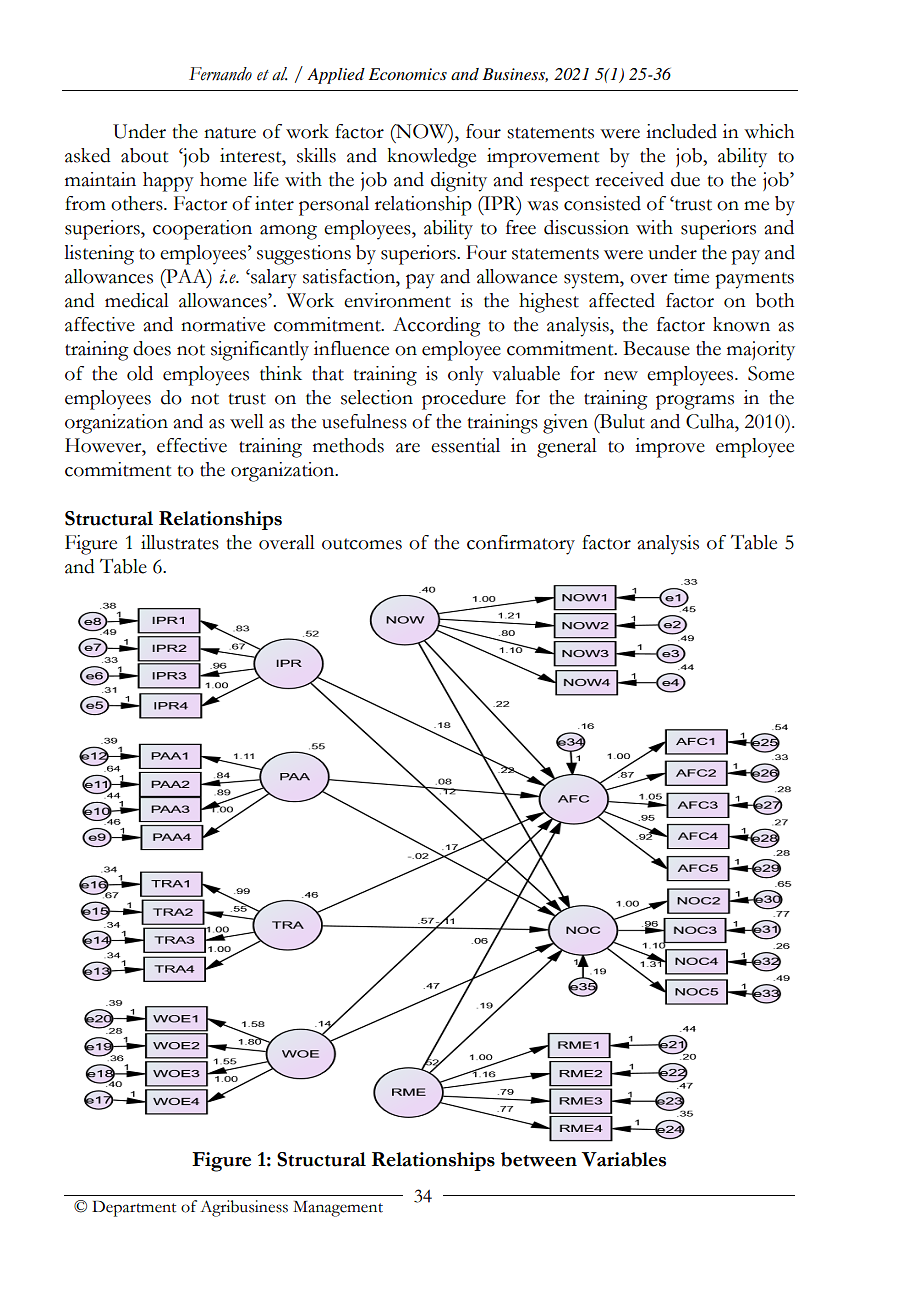 The width and height of the screenshot is (924, 1305). Describe the element at coordinates (145, 155) in the screenshot. I see `about` at that location.
